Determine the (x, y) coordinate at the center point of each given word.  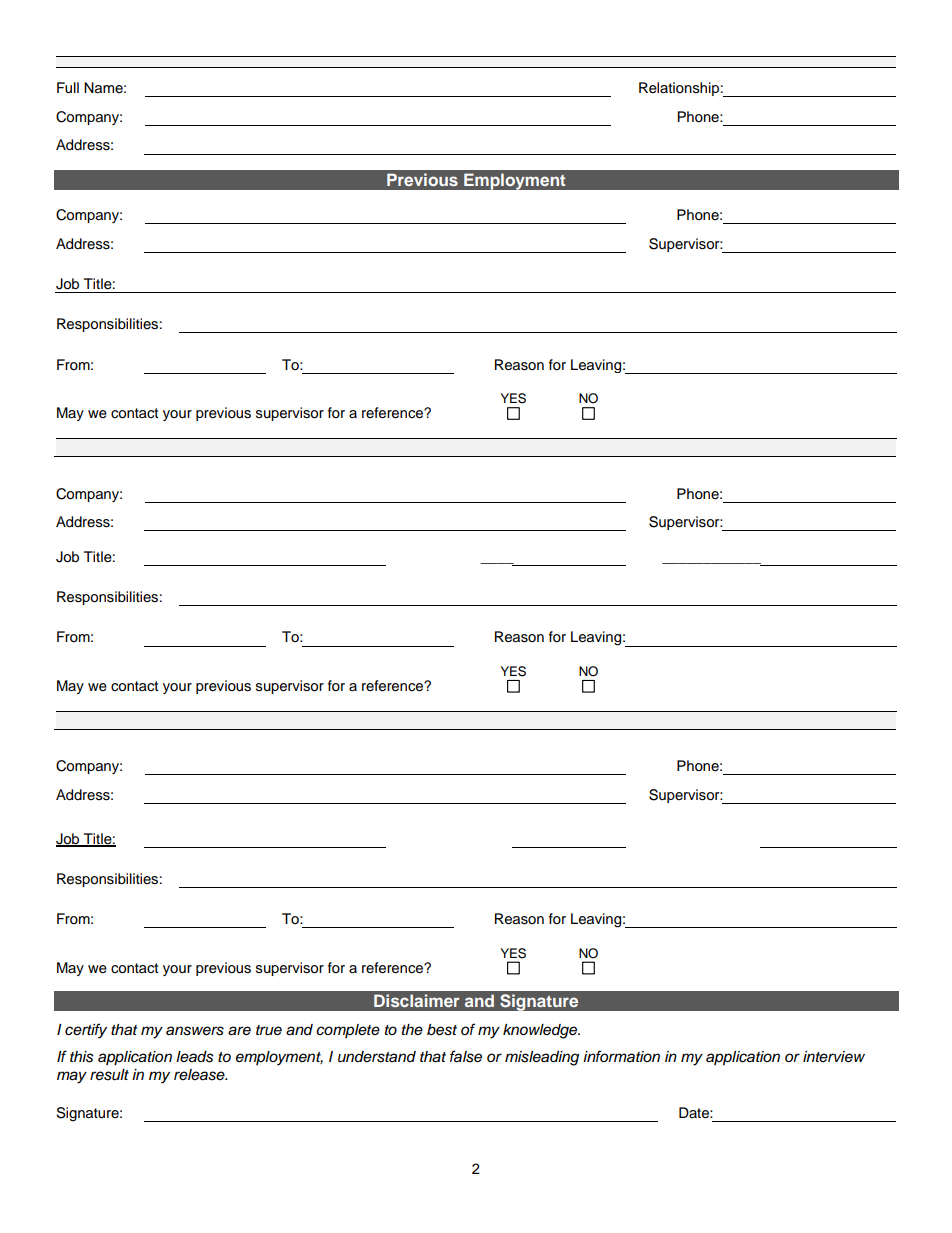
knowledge (541, 1031)
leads (195, 1057)
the (412, 1029)
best (442, 1030)
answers (195, 1031)
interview (834, 1056)
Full (68, 88)
